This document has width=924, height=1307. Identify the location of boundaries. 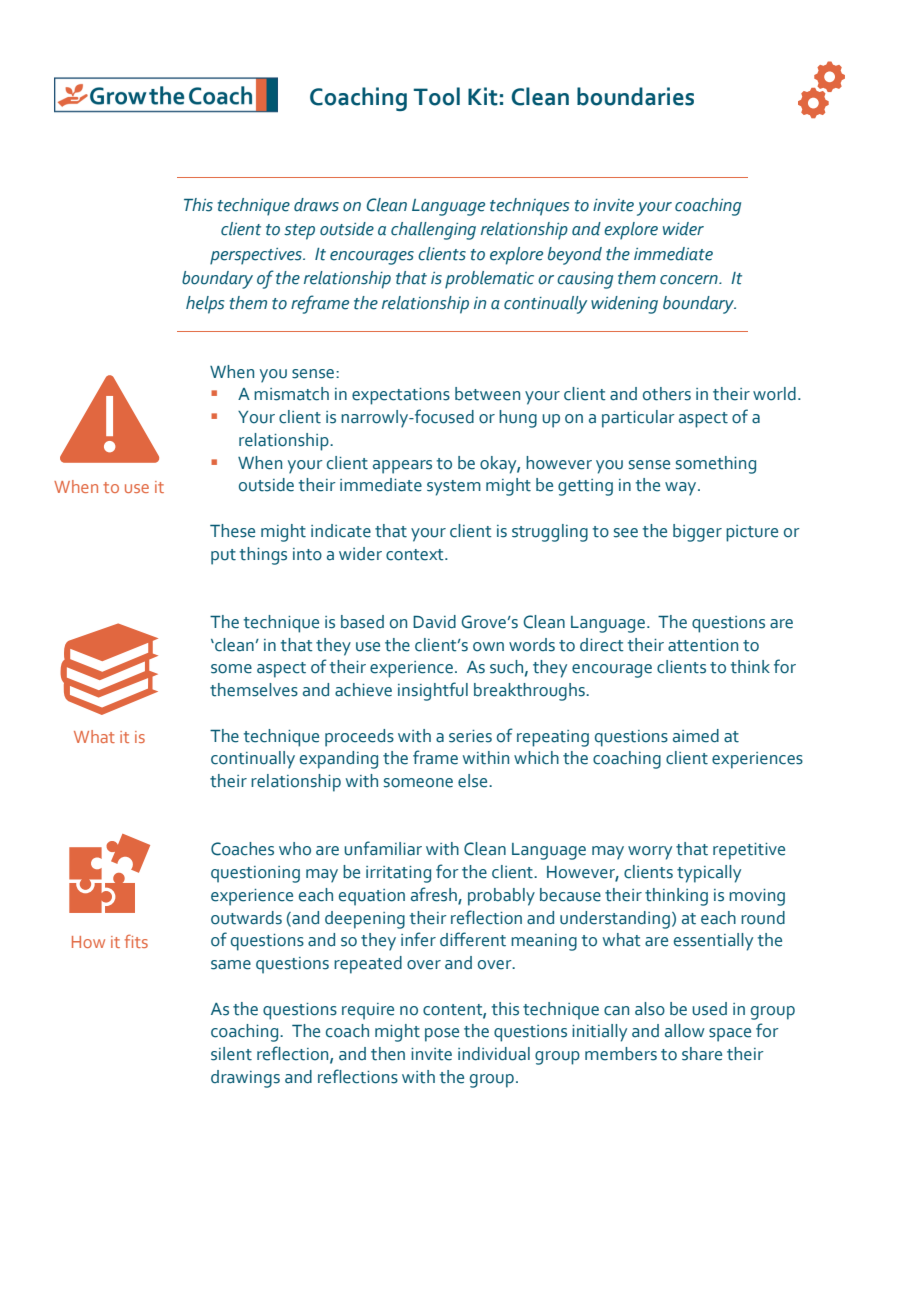
(635, 96).
